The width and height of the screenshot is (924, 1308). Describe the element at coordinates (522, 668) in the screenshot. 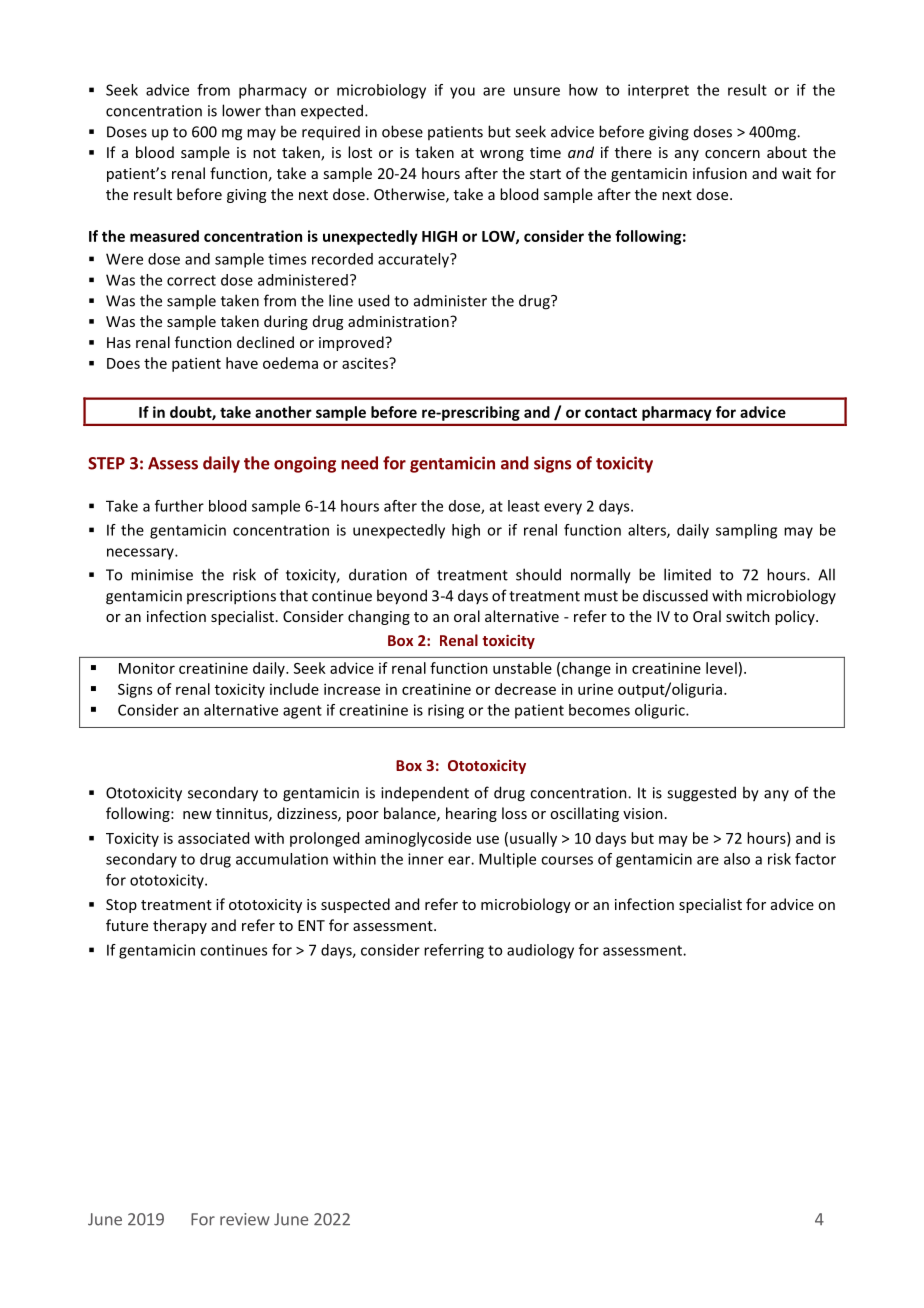

I see `unstable` at that location.
